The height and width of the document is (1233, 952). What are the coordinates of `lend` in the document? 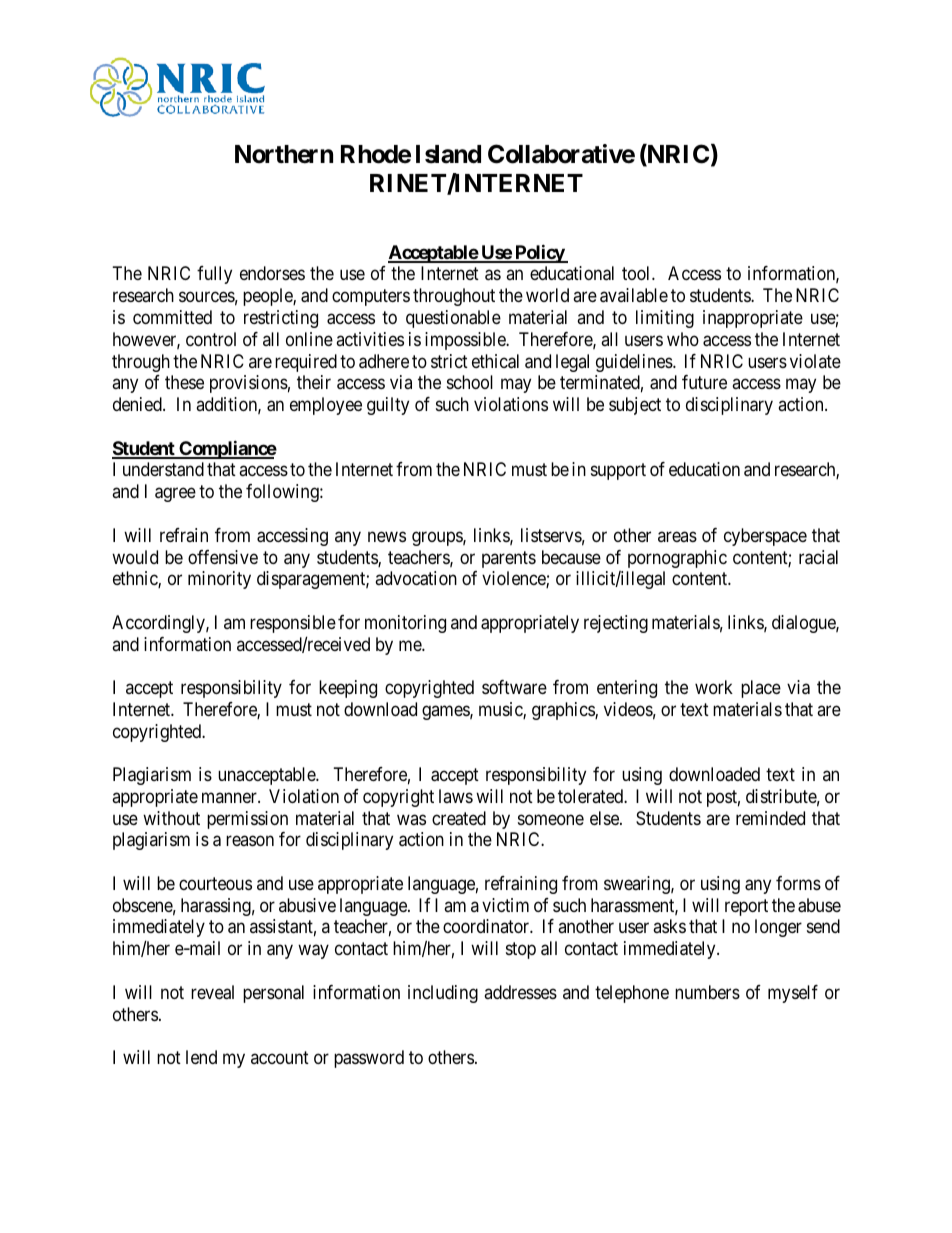 It's located at (201, 1057).
